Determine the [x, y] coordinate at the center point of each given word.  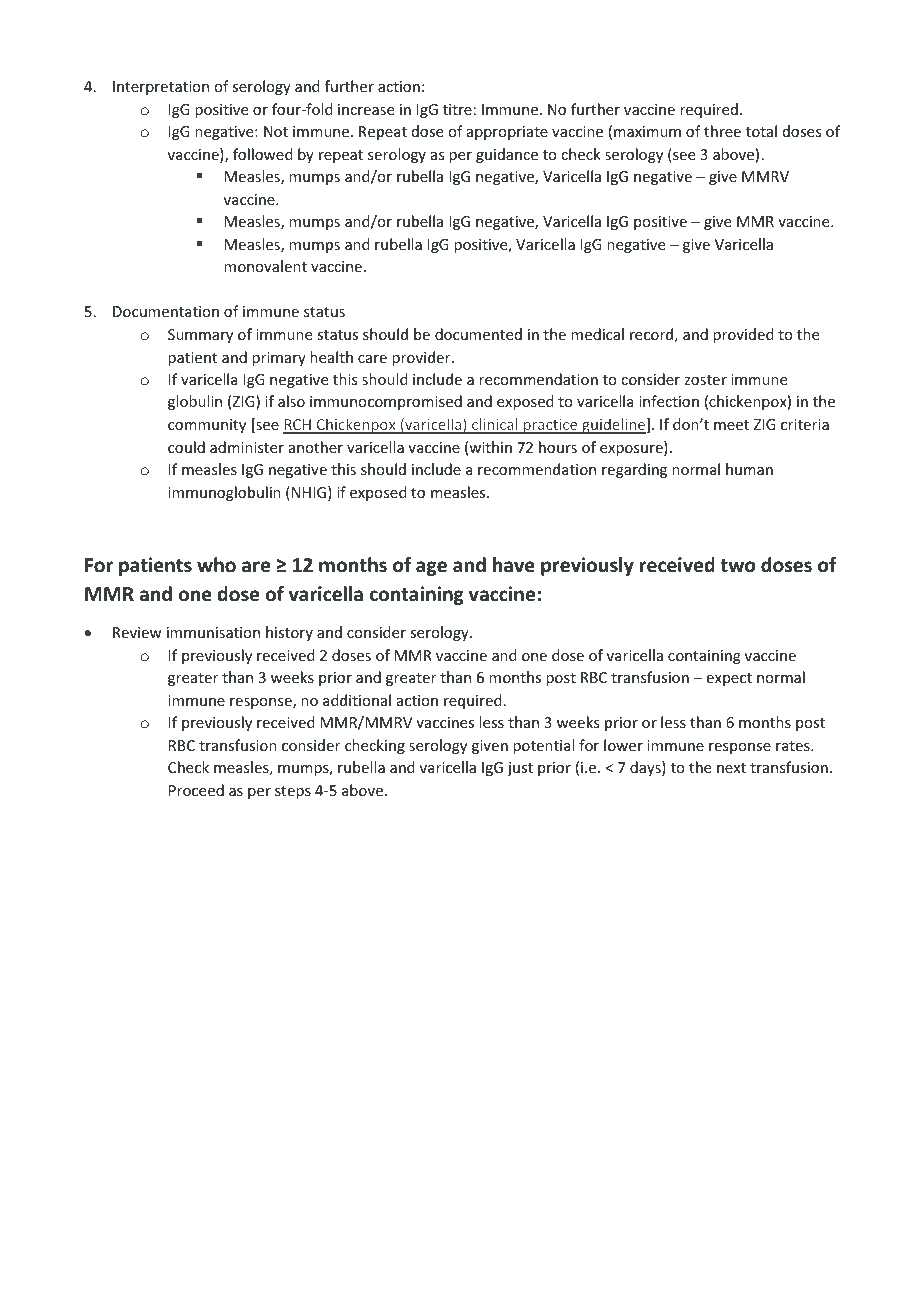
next [731, 768]
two [737, 566]
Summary [200, 336]
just [520, 769]
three [722, 131]
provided [743, 335]
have [514, 565]
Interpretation [161, 88]
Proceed [196, 790]
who [216, 565]
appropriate [507, 133]
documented [478, 334]
